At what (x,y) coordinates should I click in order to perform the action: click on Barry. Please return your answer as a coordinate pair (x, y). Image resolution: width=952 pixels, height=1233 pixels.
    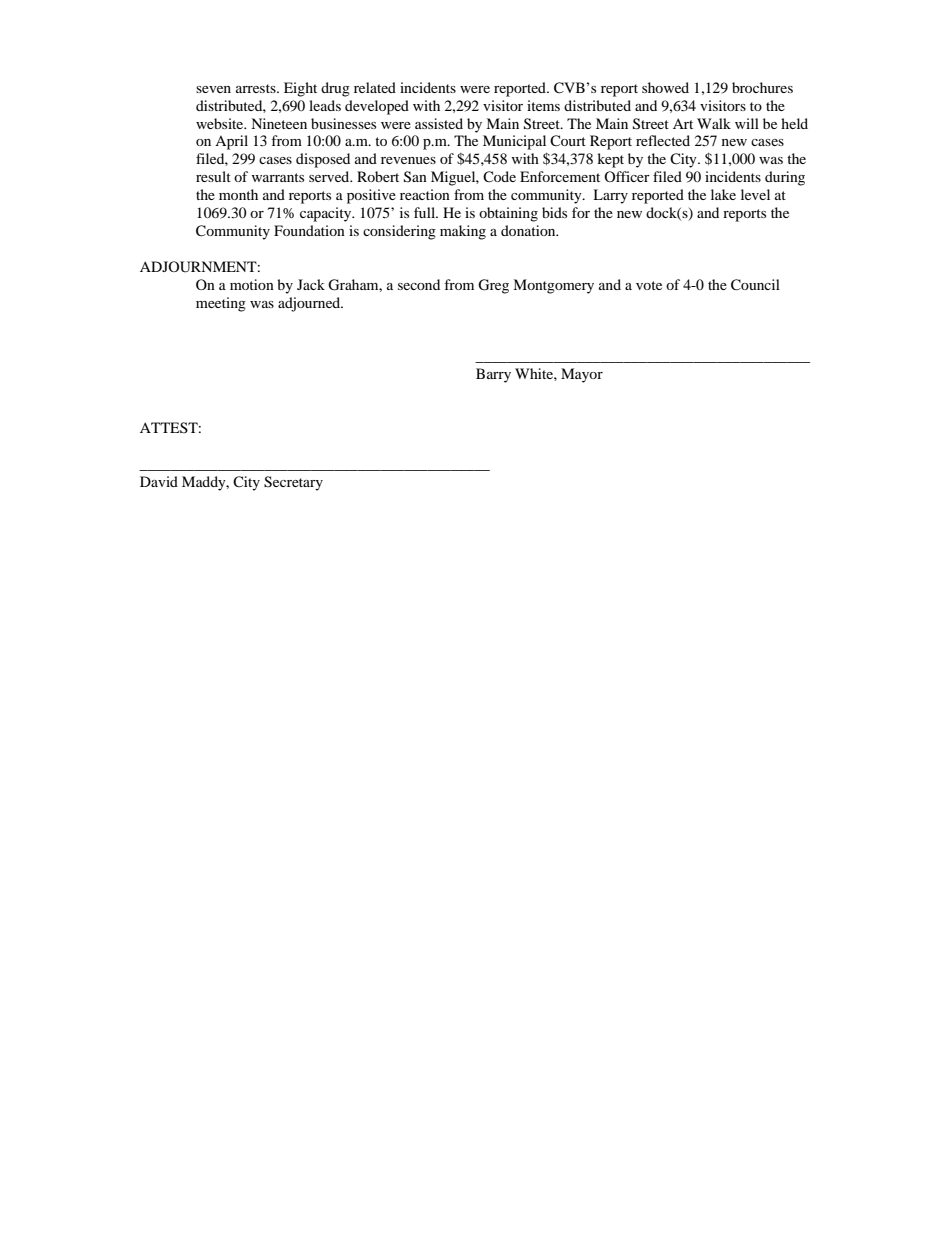
    Looking at the image, I should click on (493, 375).
